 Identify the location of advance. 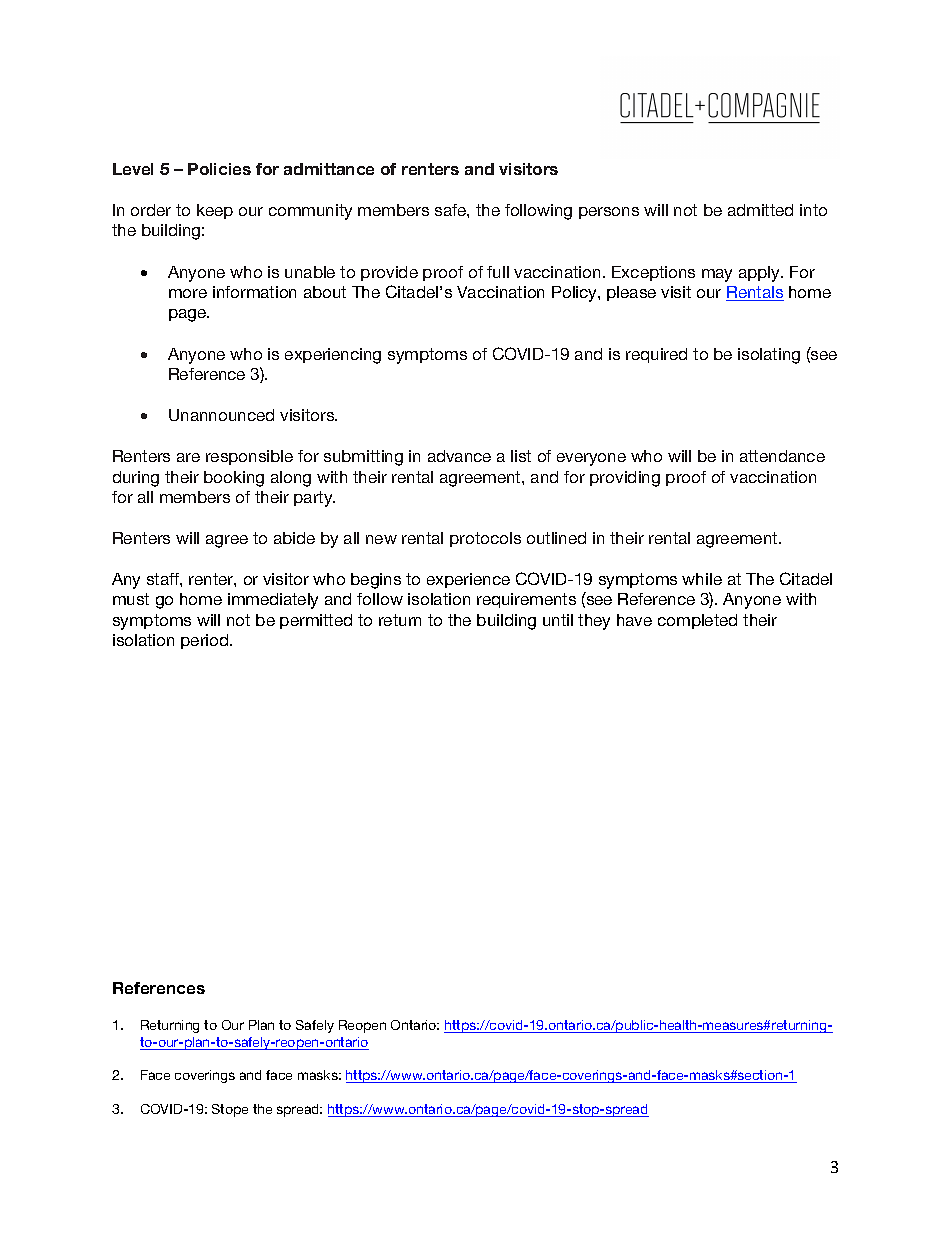
(459, 456).
